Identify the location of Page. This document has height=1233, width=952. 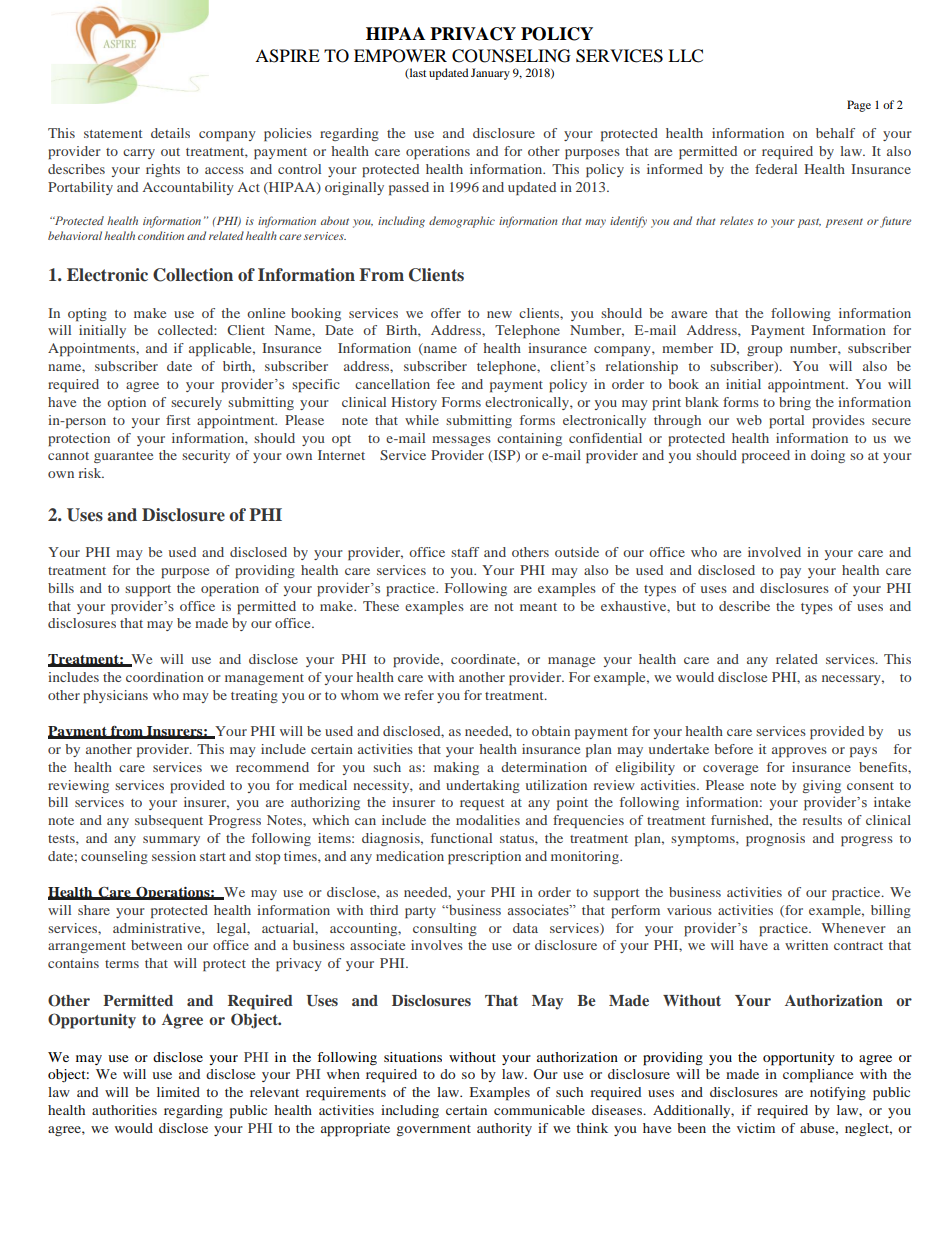
(859, 106).
